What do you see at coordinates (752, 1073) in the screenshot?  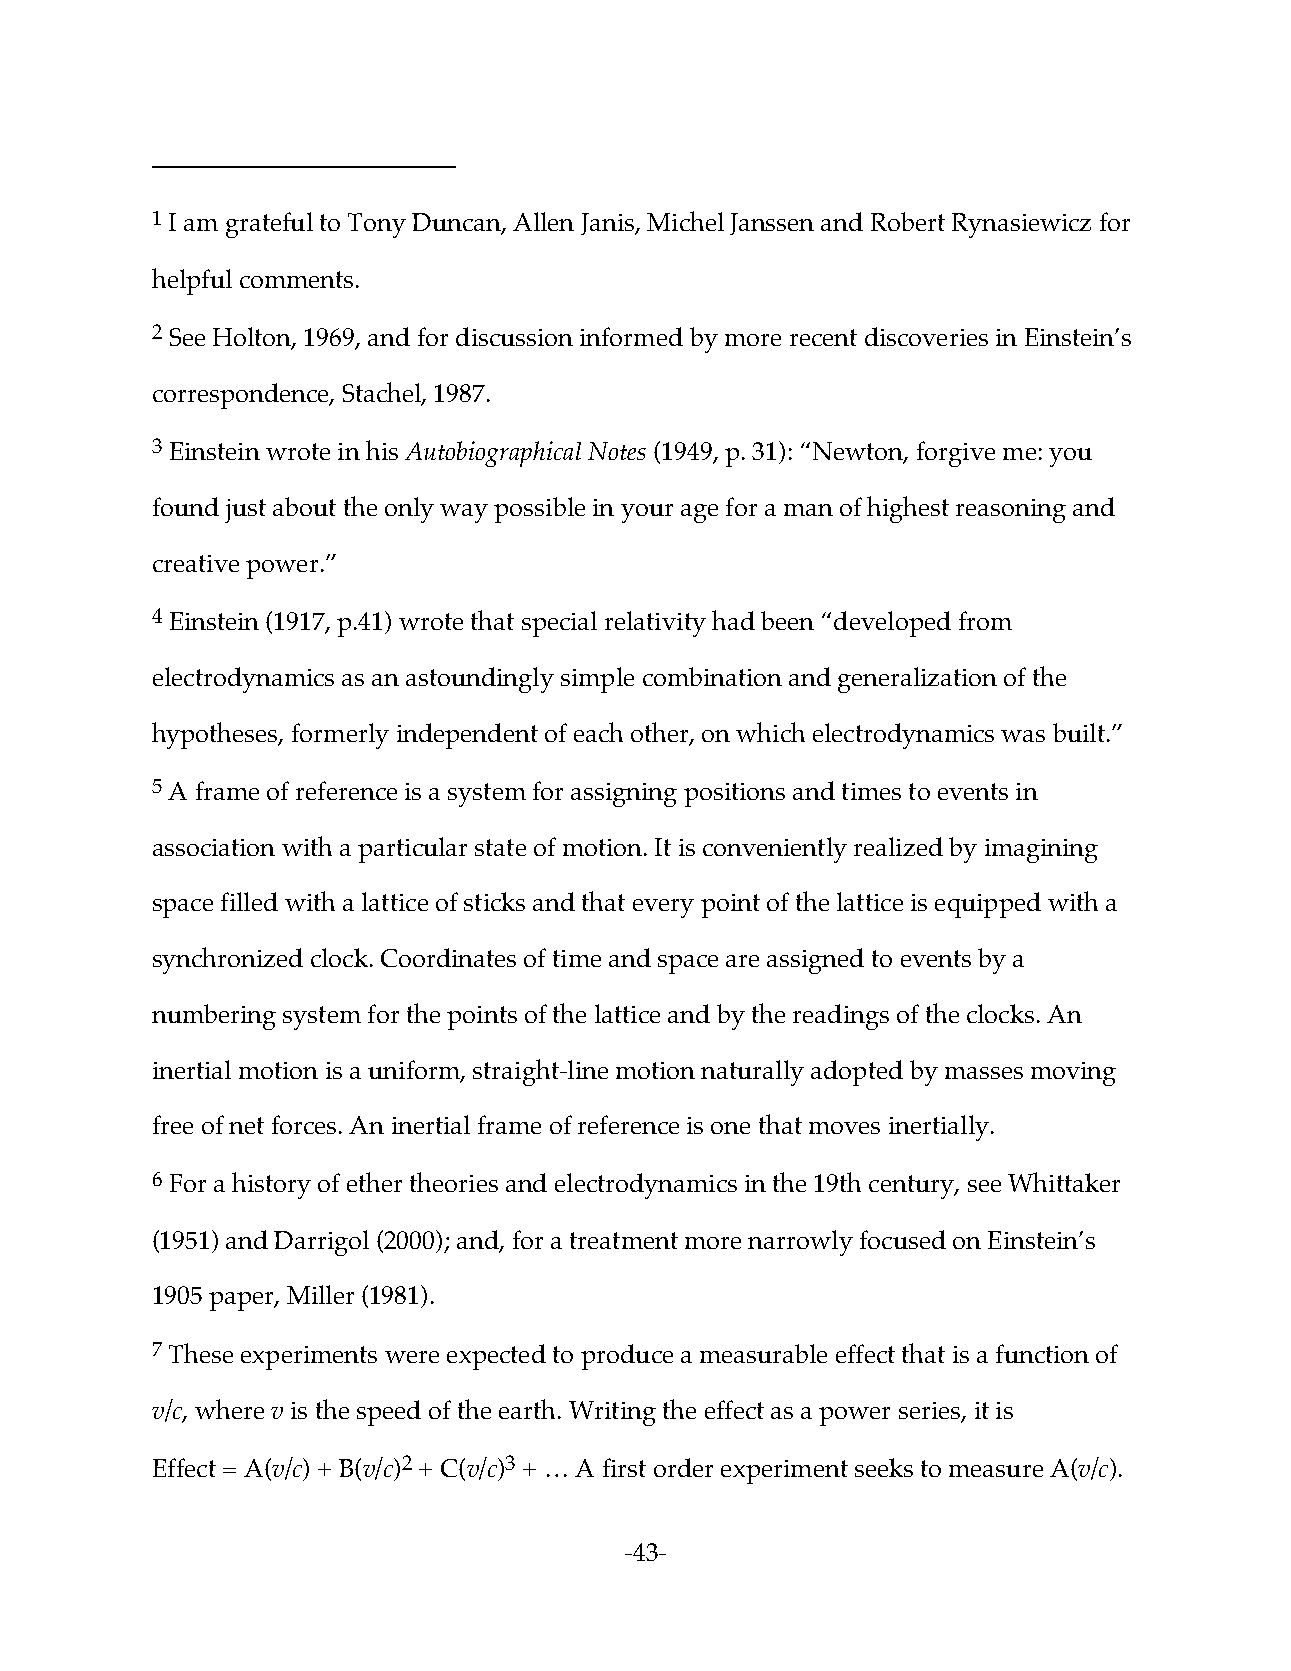 I see `naturally` at bounding box center [752, 1073].
